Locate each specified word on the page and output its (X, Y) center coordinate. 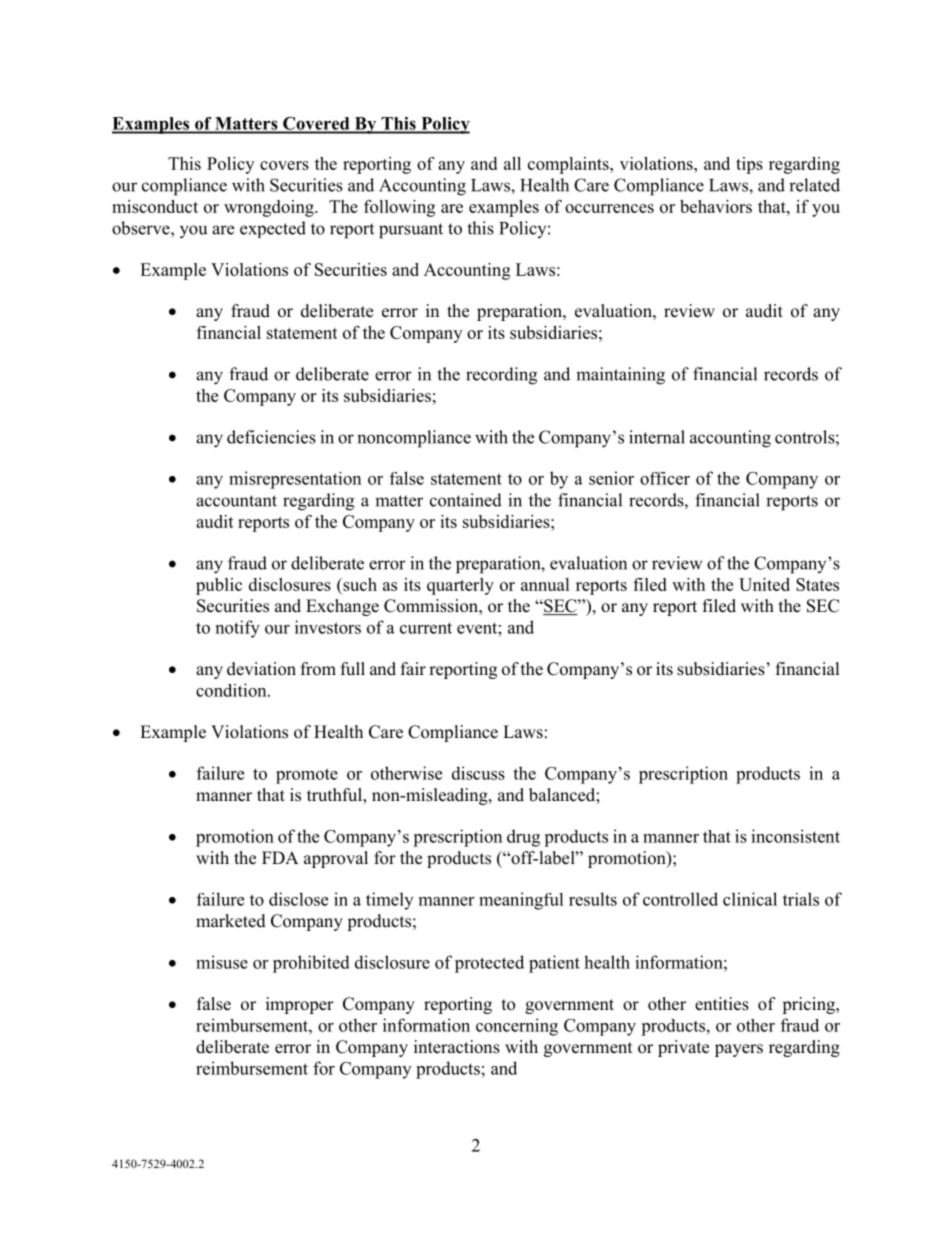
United (764, 584)
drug (523, 838)
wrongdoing (270, 208)
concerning (517, 1027)
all (512, 163)
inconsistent (795, 836)
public (219, 586)
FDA (280, 857)
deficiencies (271, 437)
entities (722, 1004)
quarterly (460, 586)
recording (501, 376)
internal (657, 437)
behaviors (716, 206)
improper (300, 1005)
